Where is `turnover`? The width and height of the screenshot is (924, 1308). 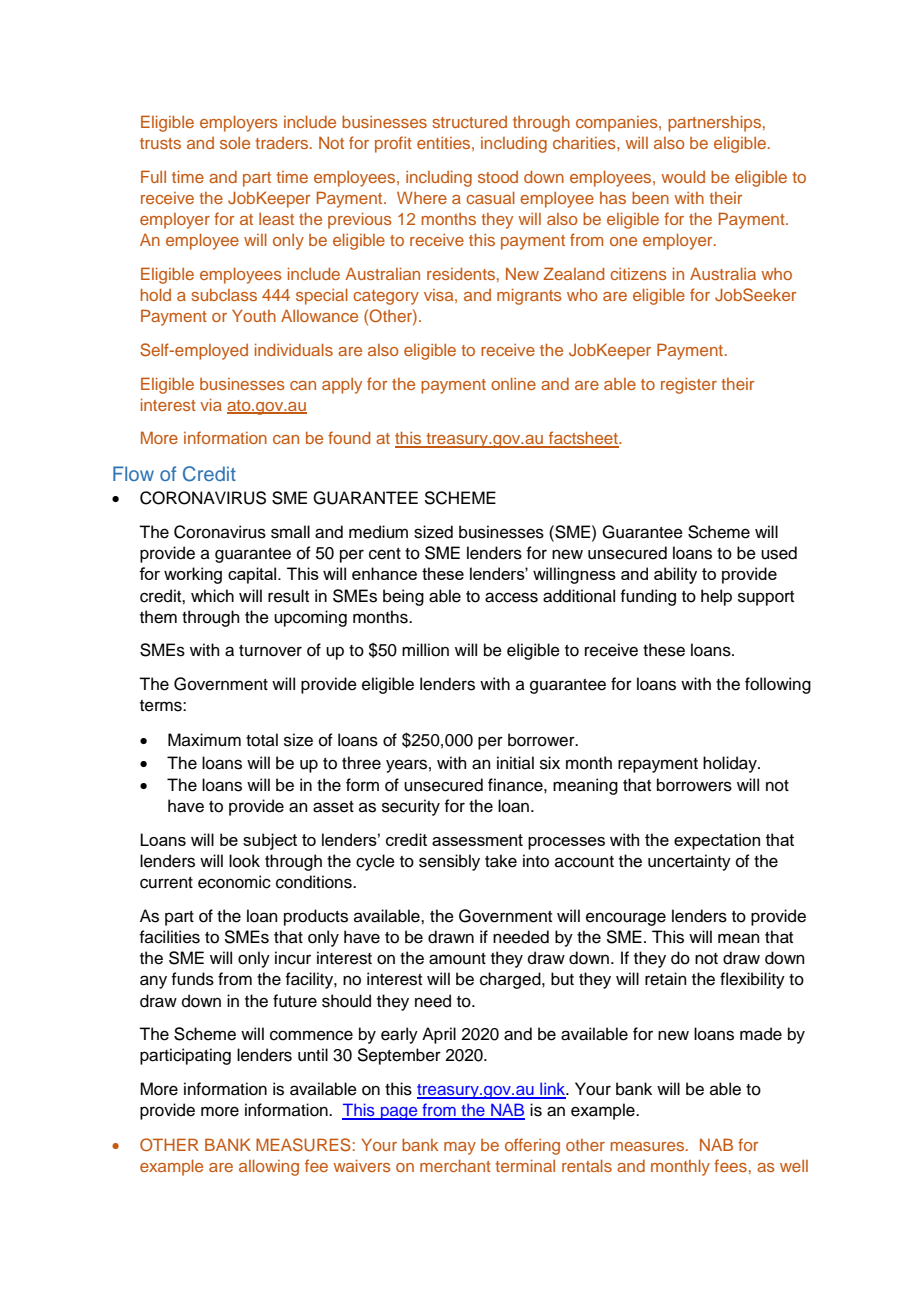
turnover is located at coordinates (270, 651).
